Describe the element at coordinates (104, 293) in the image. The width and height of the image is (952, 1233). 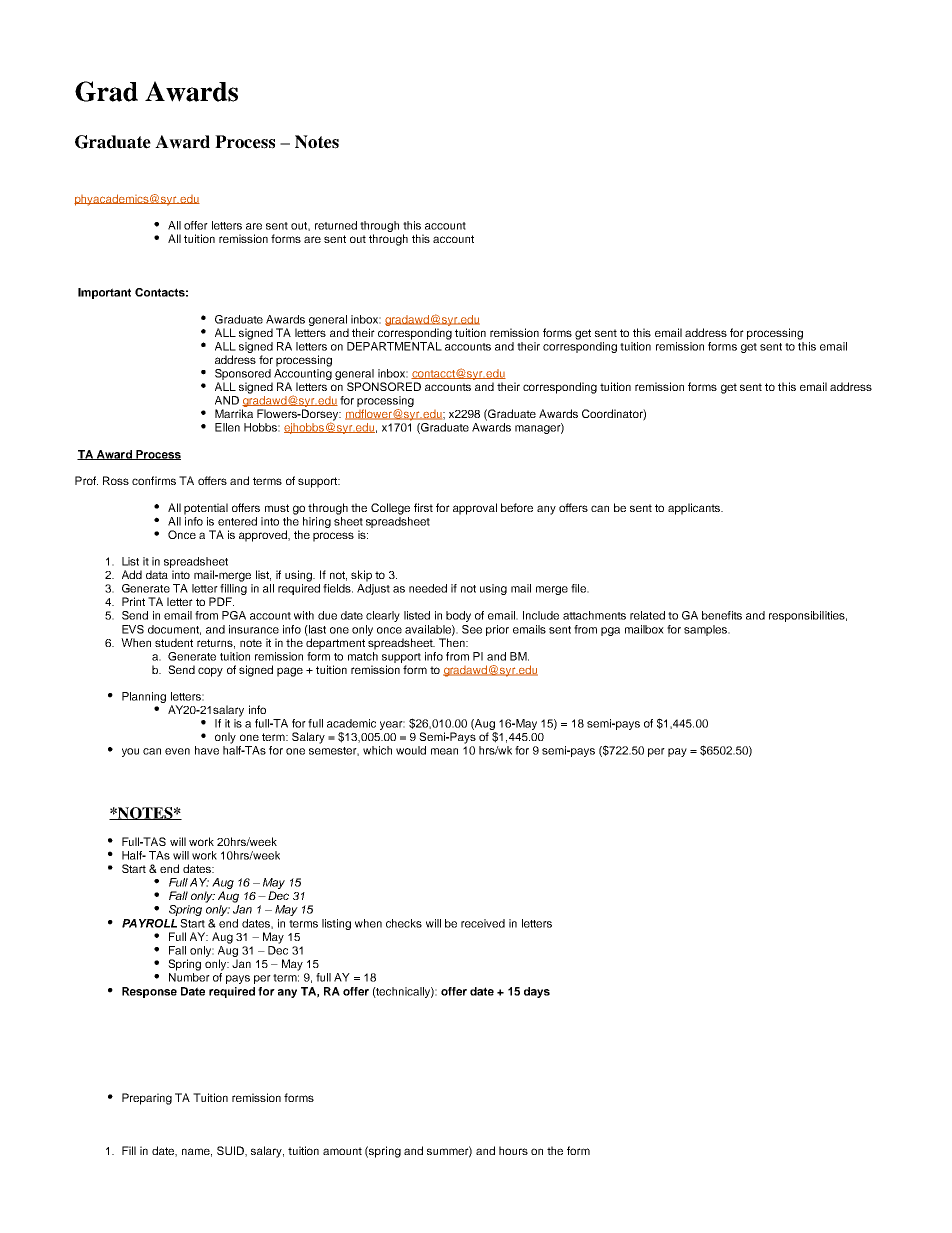
I see `Important` at that location.
